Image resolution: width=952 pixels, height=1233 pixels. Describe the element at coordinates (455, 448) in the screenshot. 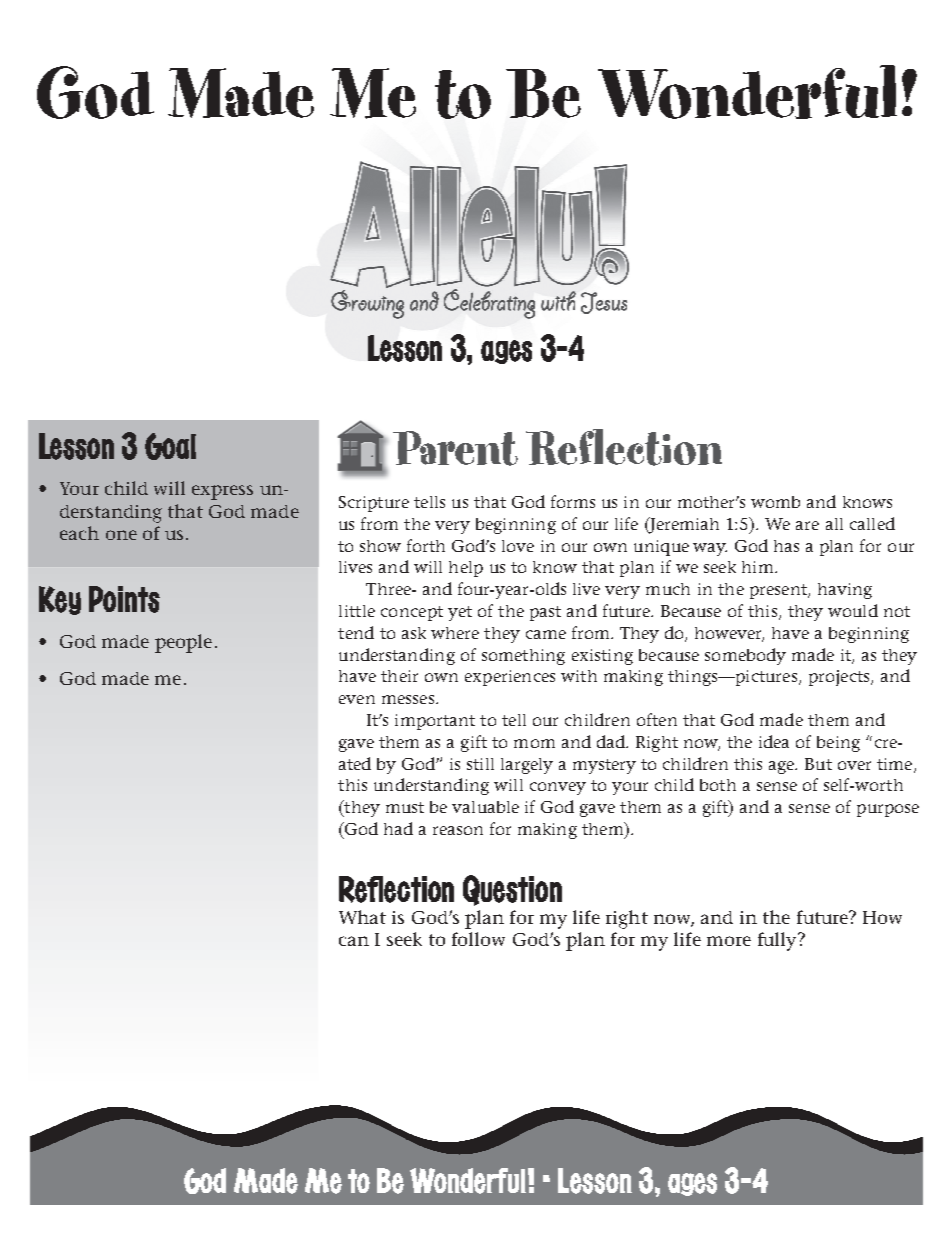

I see `Parent` at that location.
